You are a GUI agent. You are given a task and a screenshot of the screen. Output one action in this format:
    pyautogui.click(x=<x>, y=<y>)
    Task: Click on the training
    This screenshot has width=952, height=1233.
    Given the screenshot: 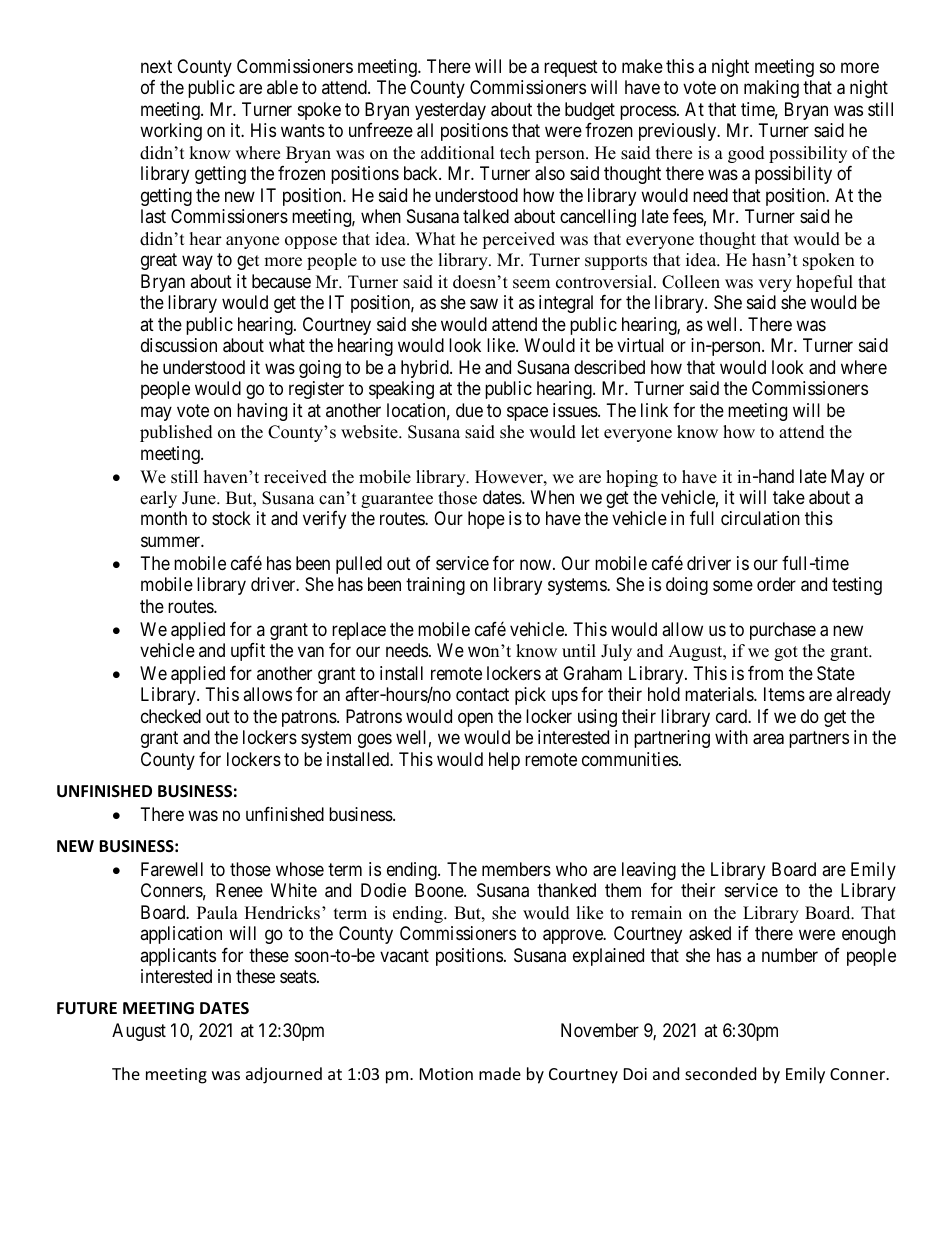 What is the action you would take?
    pyautogui.click(x=435, y=586)
